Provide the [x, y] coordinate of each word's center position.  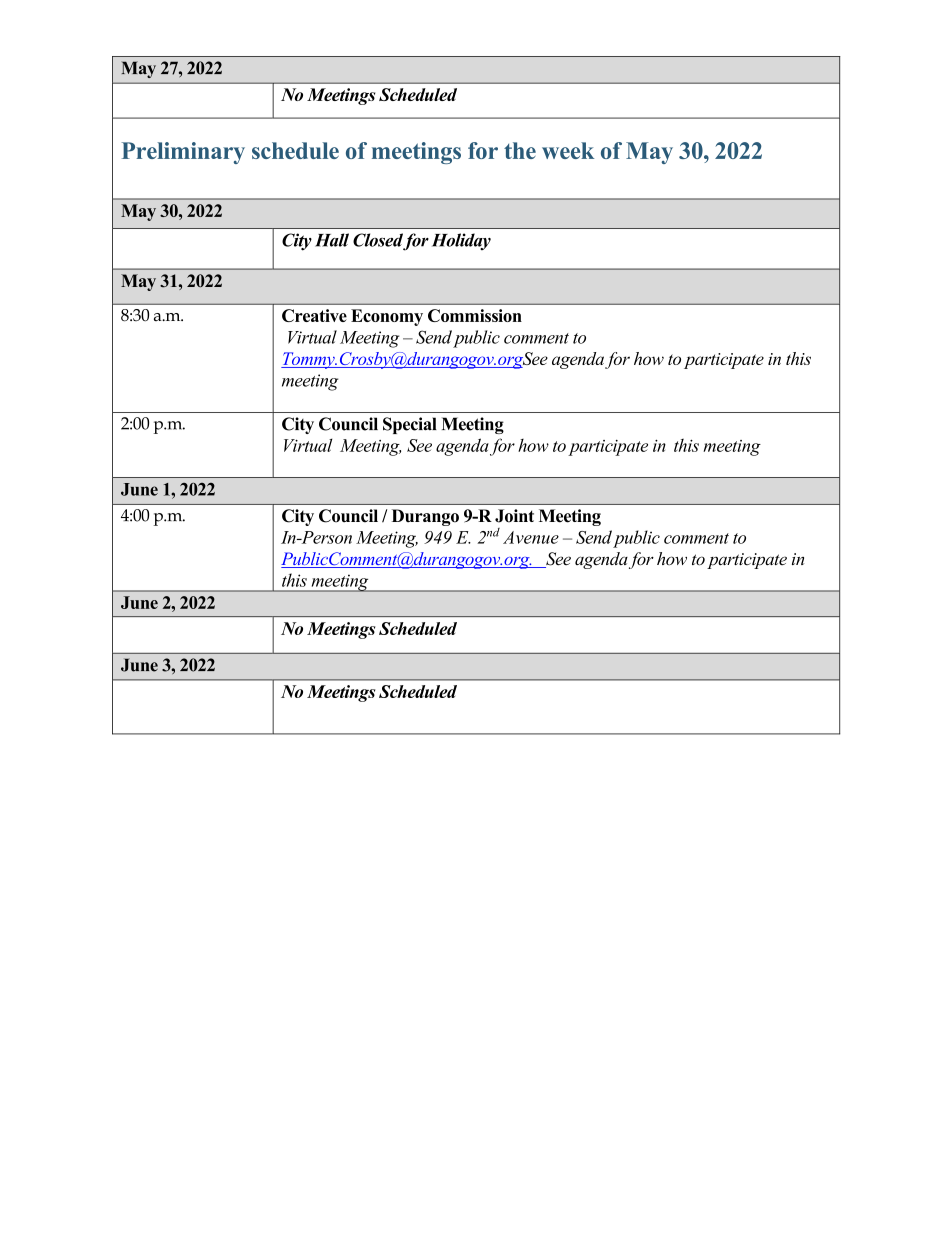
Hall [332, 240]
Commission [475, 315]
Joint [514, 516]
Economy [387, 317]
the [520, 150]
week [568, 150]
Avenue [531, 537]
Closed [378, 241]
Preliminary [183, 153]
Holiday [461, 241]
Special [410, 425]
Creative [314, 315]
